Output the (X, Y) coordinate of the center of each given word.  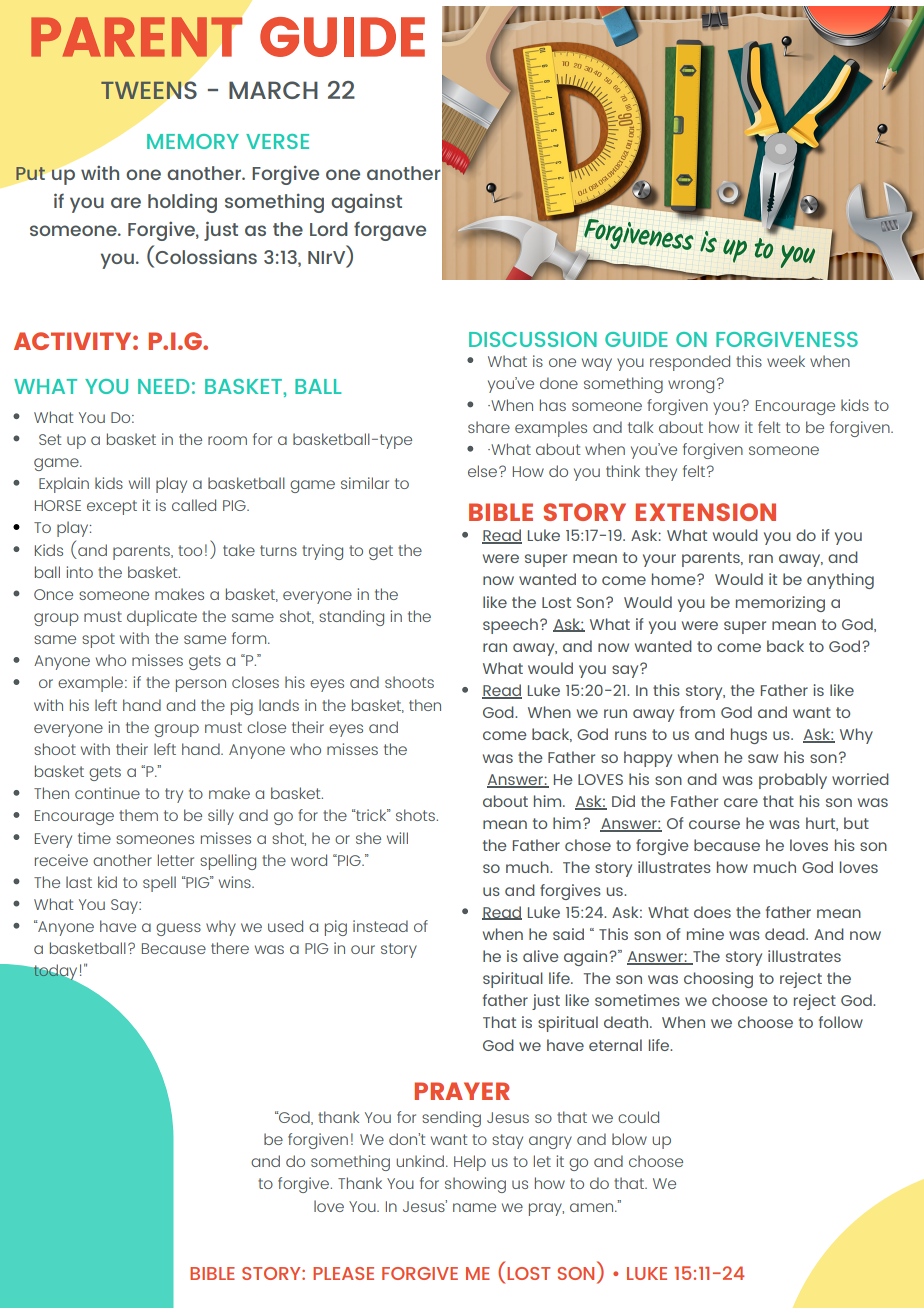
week (786, 361)
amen (593, 1207)
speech (510, 626)
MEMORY (193, 141)
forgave (390, 231)
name (474, 1207)
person (201, 685)
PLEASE (343, 1273)
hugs (749, 736)
